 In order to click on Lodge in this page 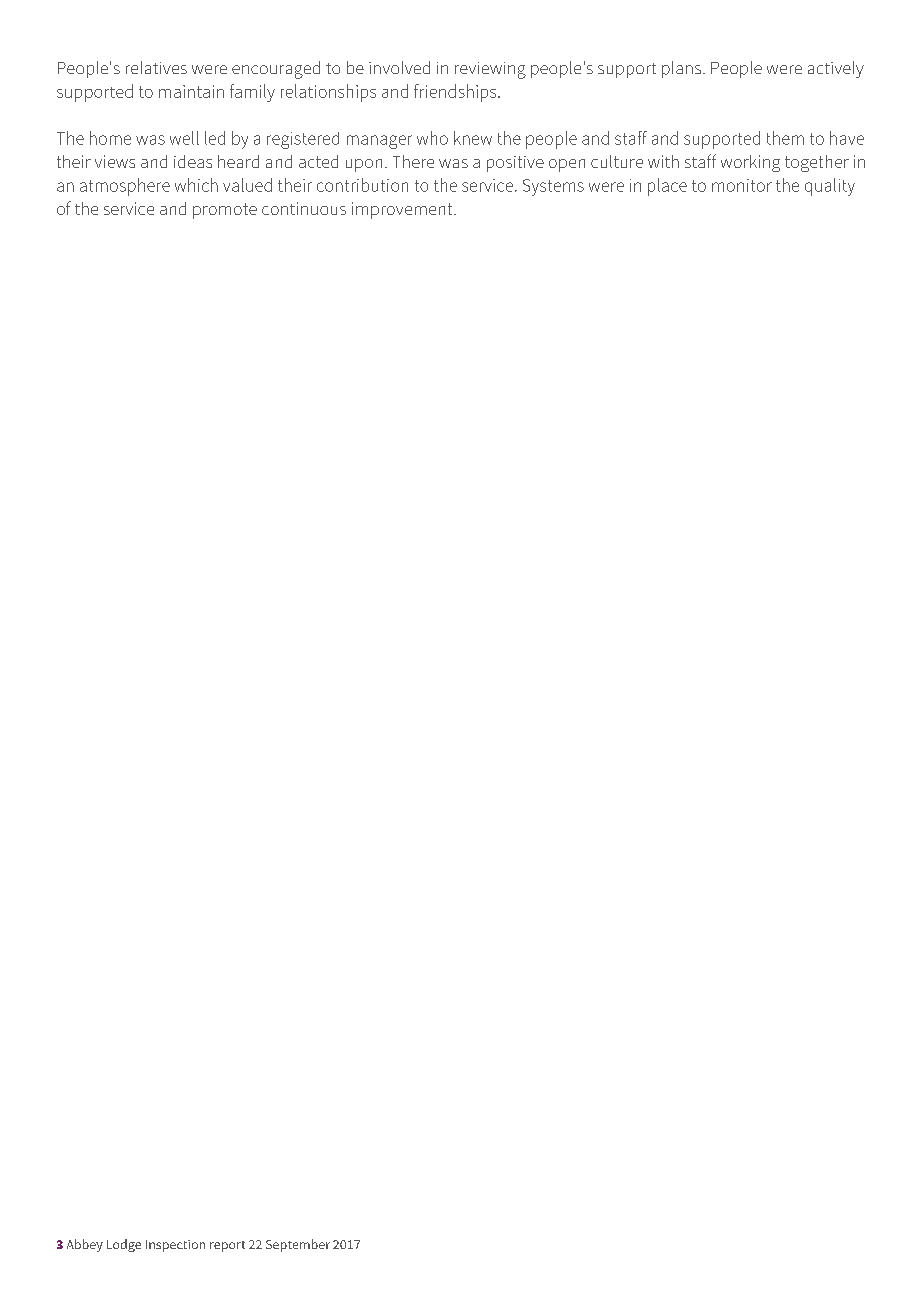, I will do `click(124, 1245)`.
